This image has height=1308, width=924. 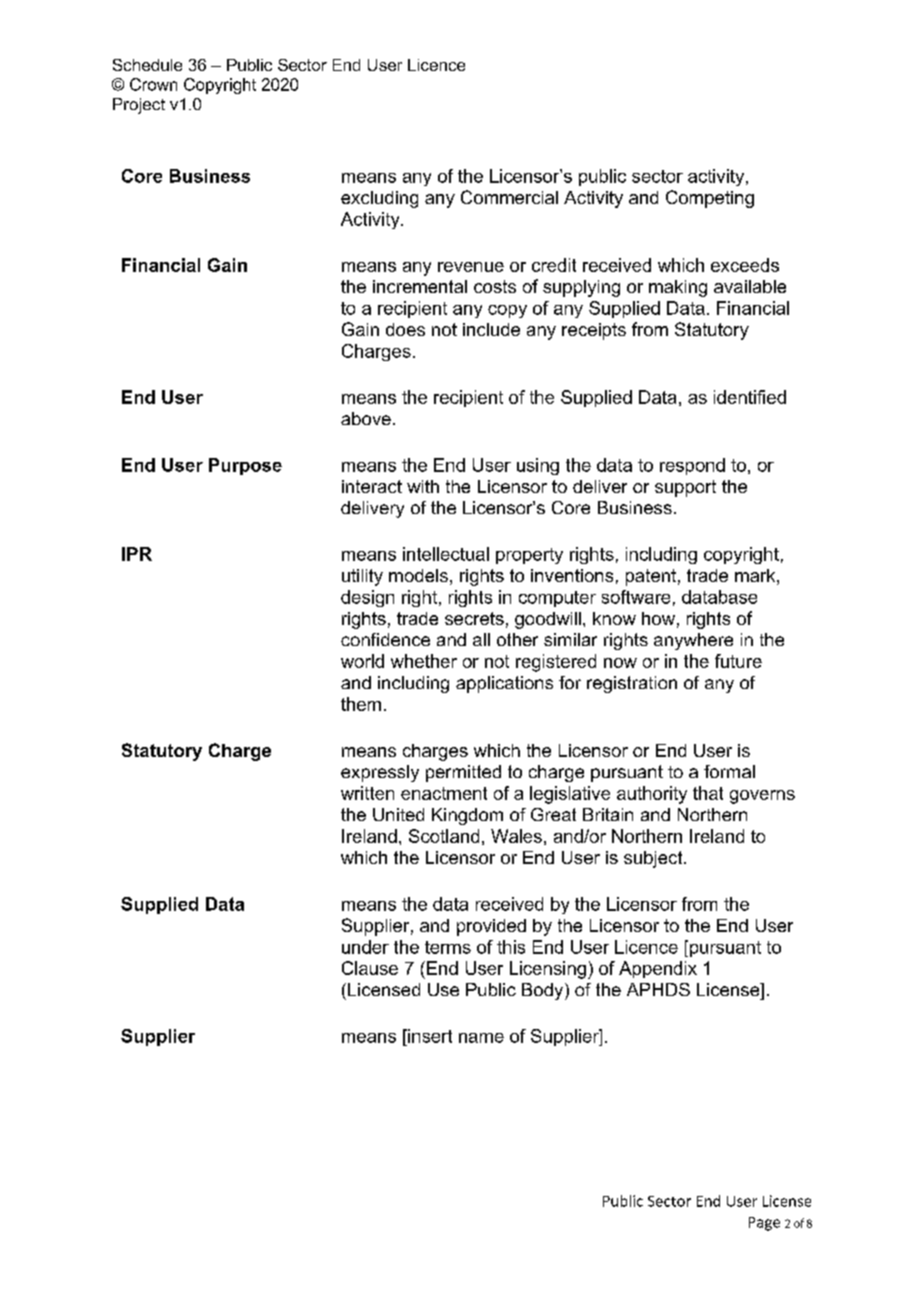 What do you see at coordinates (429, 1036) in the image?
I see `insert` at bounding box center [429, 1036].
